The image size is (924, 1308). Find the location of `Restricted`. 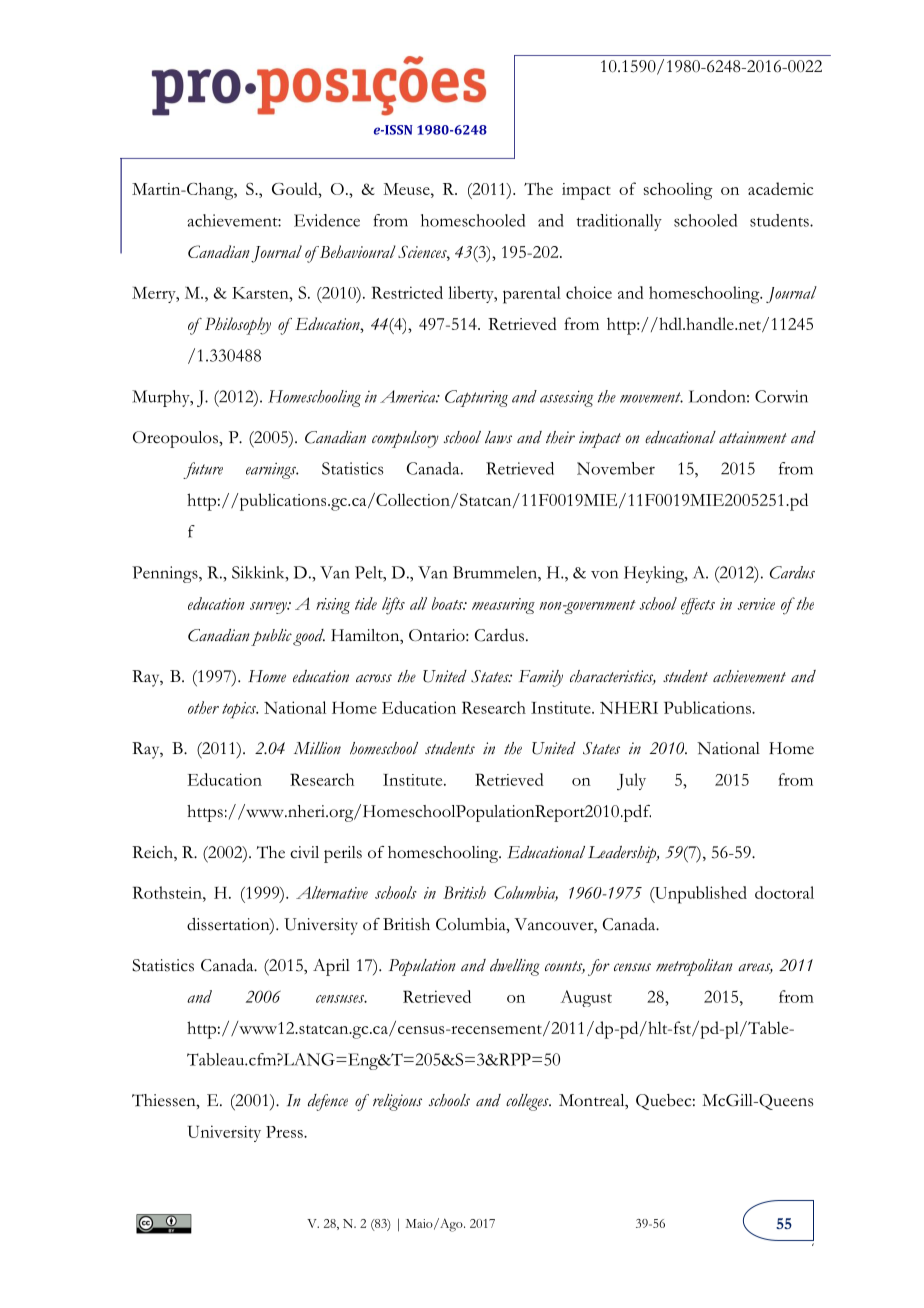

Restricted is located at coordinates (407, 292).
